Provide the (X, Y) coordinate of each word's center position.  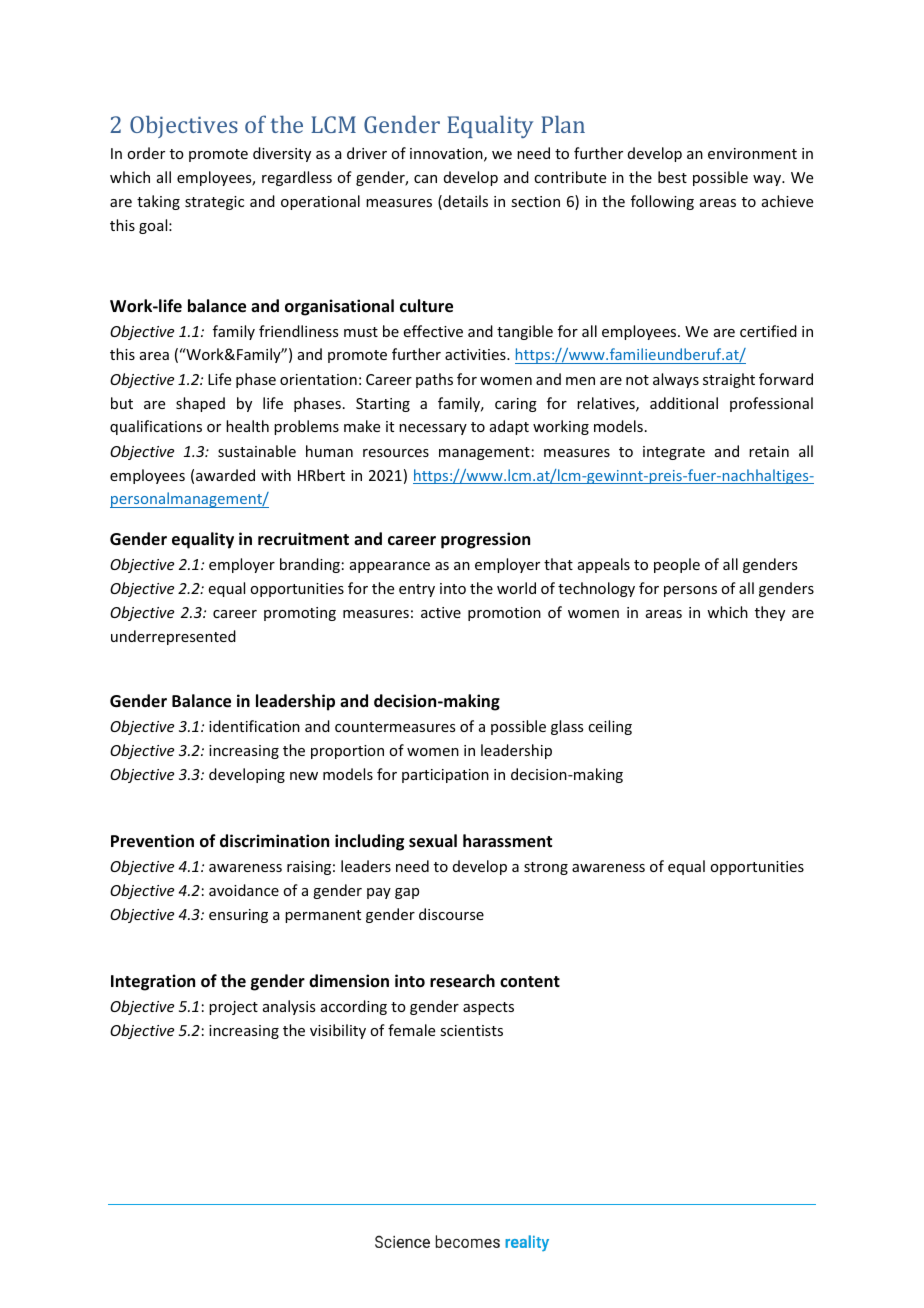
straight (729, 380)
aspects (488, 1008)
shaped (200, 404)
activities (476, 354)
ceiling (610, 727)
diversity (282, 154)
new (304, 776)
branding (310, 565)
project (233, 1008)
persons (690, 591)
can (425, 179)
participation (445, 776)
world (516, 588)
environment (752, 153)
